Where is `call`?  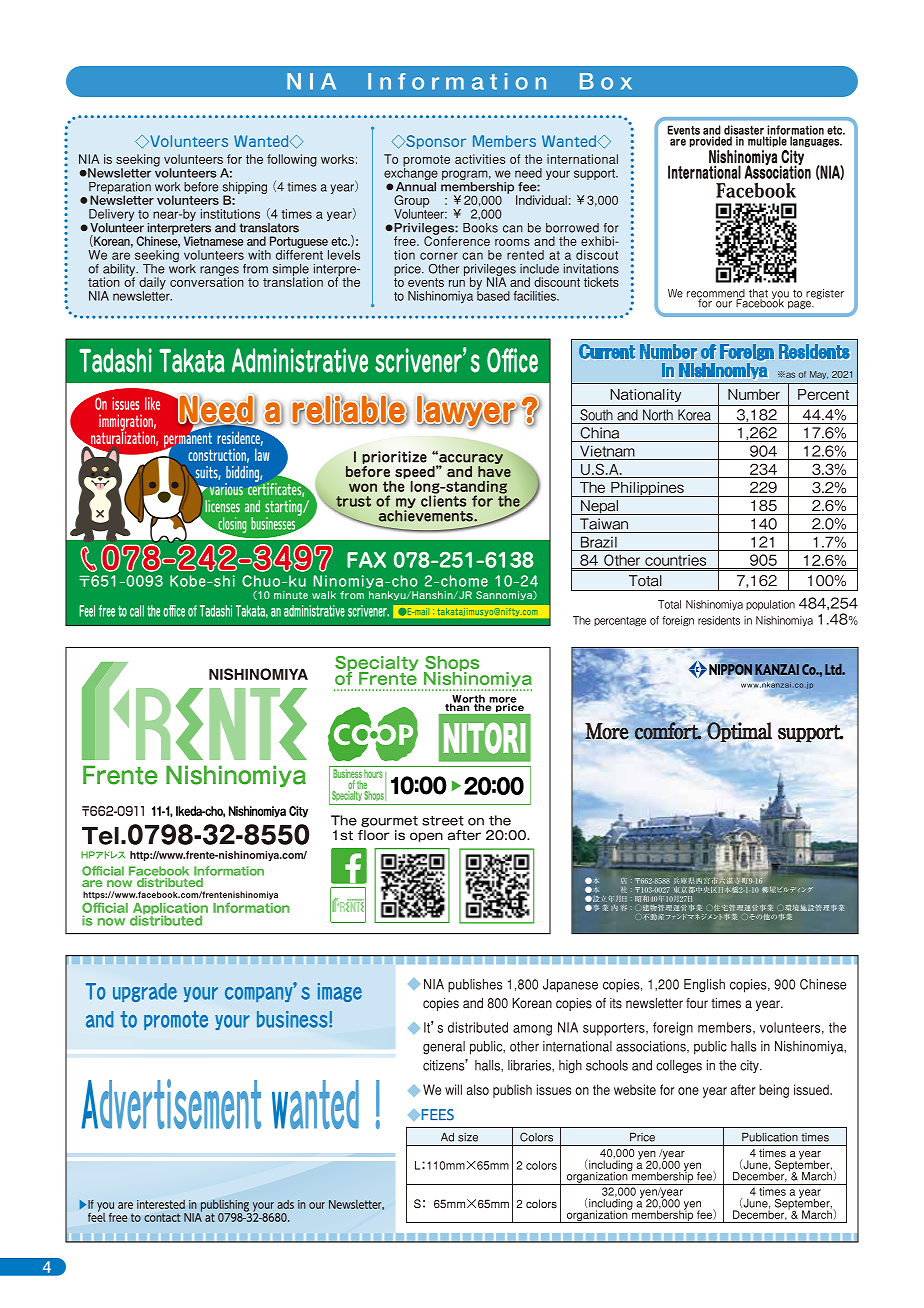 call is located at coordinates (137, 611).
